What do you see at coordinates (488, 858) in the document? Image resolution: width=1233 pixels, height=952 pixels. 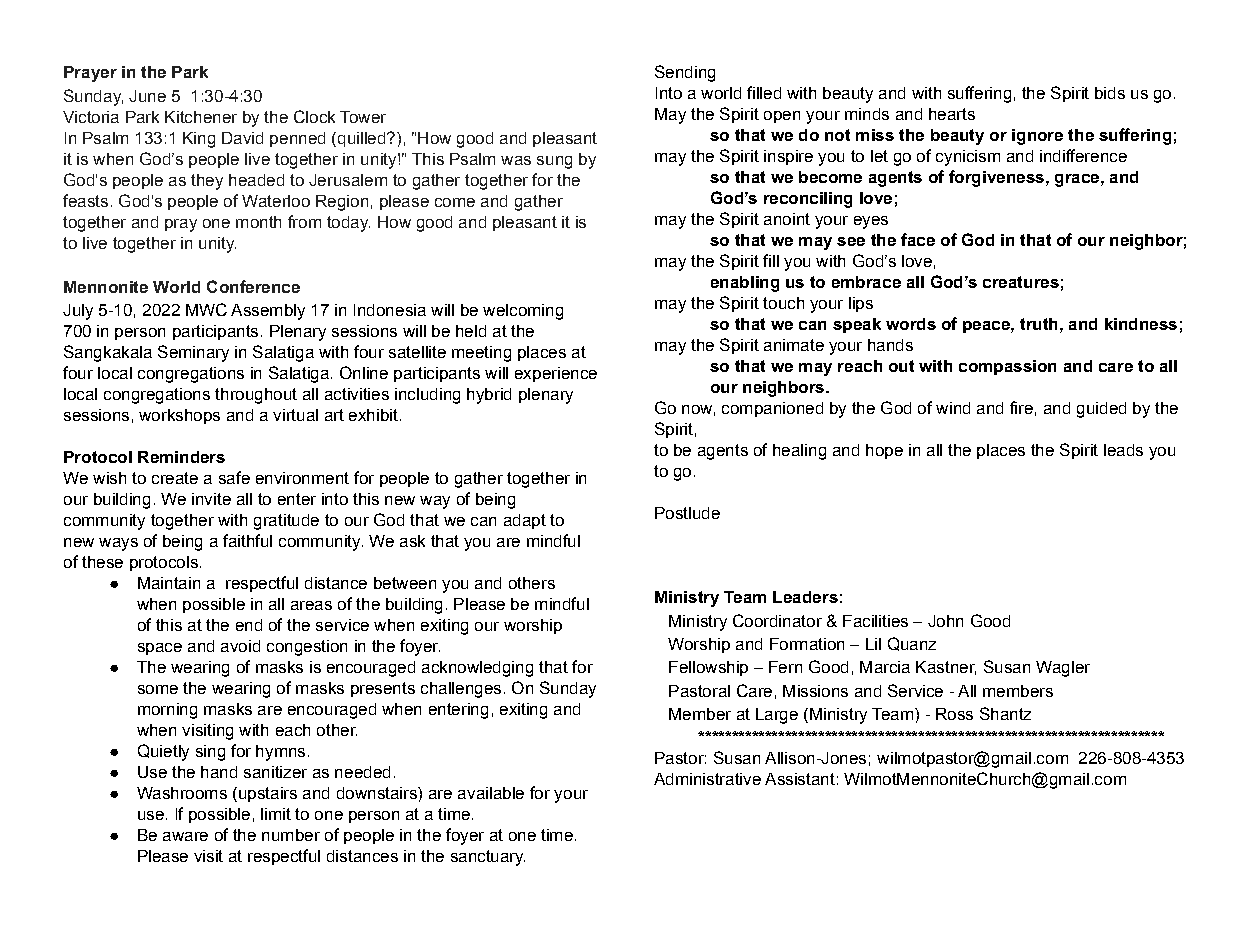 I see `sanctuary` at bounding box center [488, 858].
